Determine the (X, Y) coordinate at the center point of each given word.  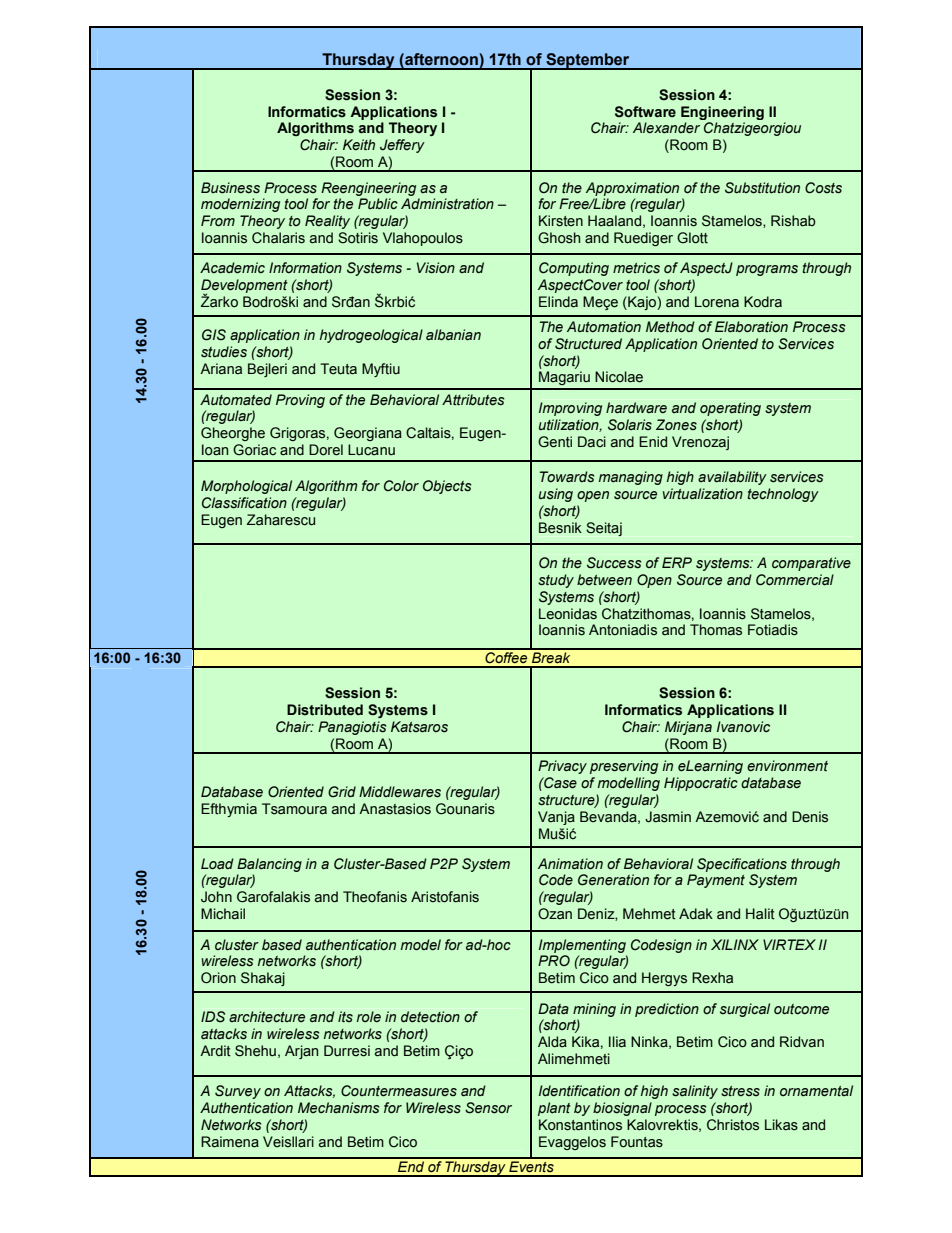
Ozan (555, 914)
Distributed (325, 710)
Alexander (666, 128)
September (588, 61)
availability (732, 478)
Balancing (269, 865)
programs (767, 270)
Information (305, 267)
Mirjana (688, 728)
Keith (359, 144)
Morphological (246, 487)
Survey (238, 1092)
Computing (574, 269)
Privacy (562, 767)
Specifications (742, 865)
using (556, 495)
